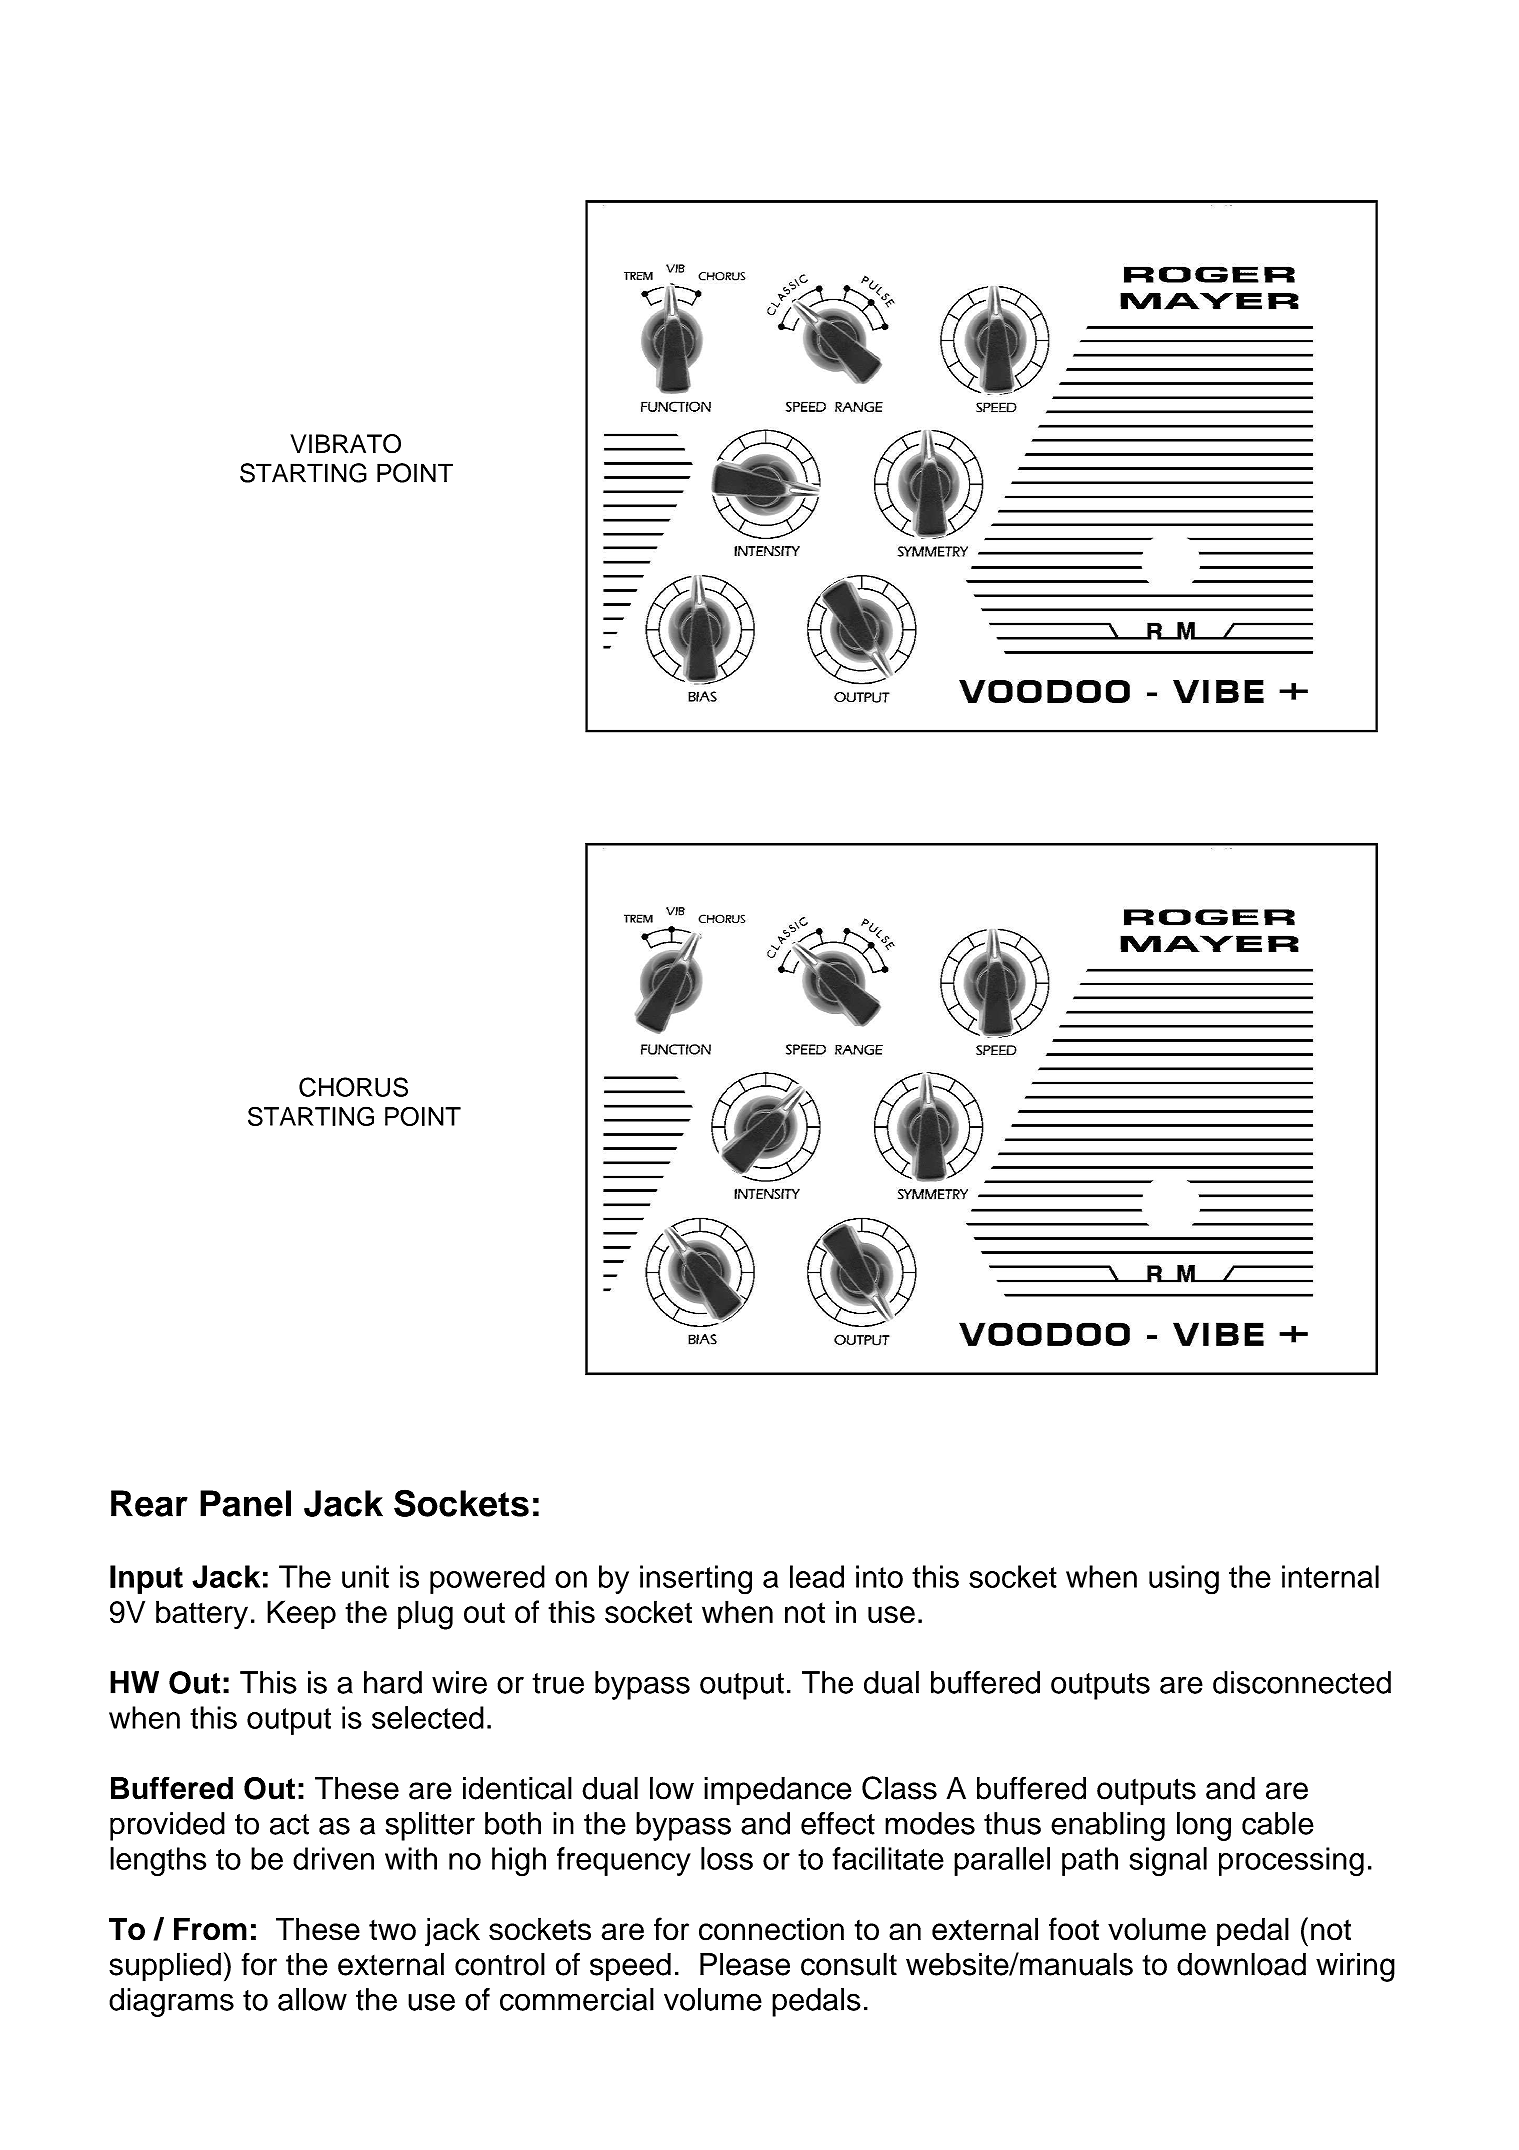 The height and width of the screenshot is (2150, 1519). What do you see at coordinates (312, 1999) in the screenshot?
I see `allow` at bounding box center [312, 1999].
